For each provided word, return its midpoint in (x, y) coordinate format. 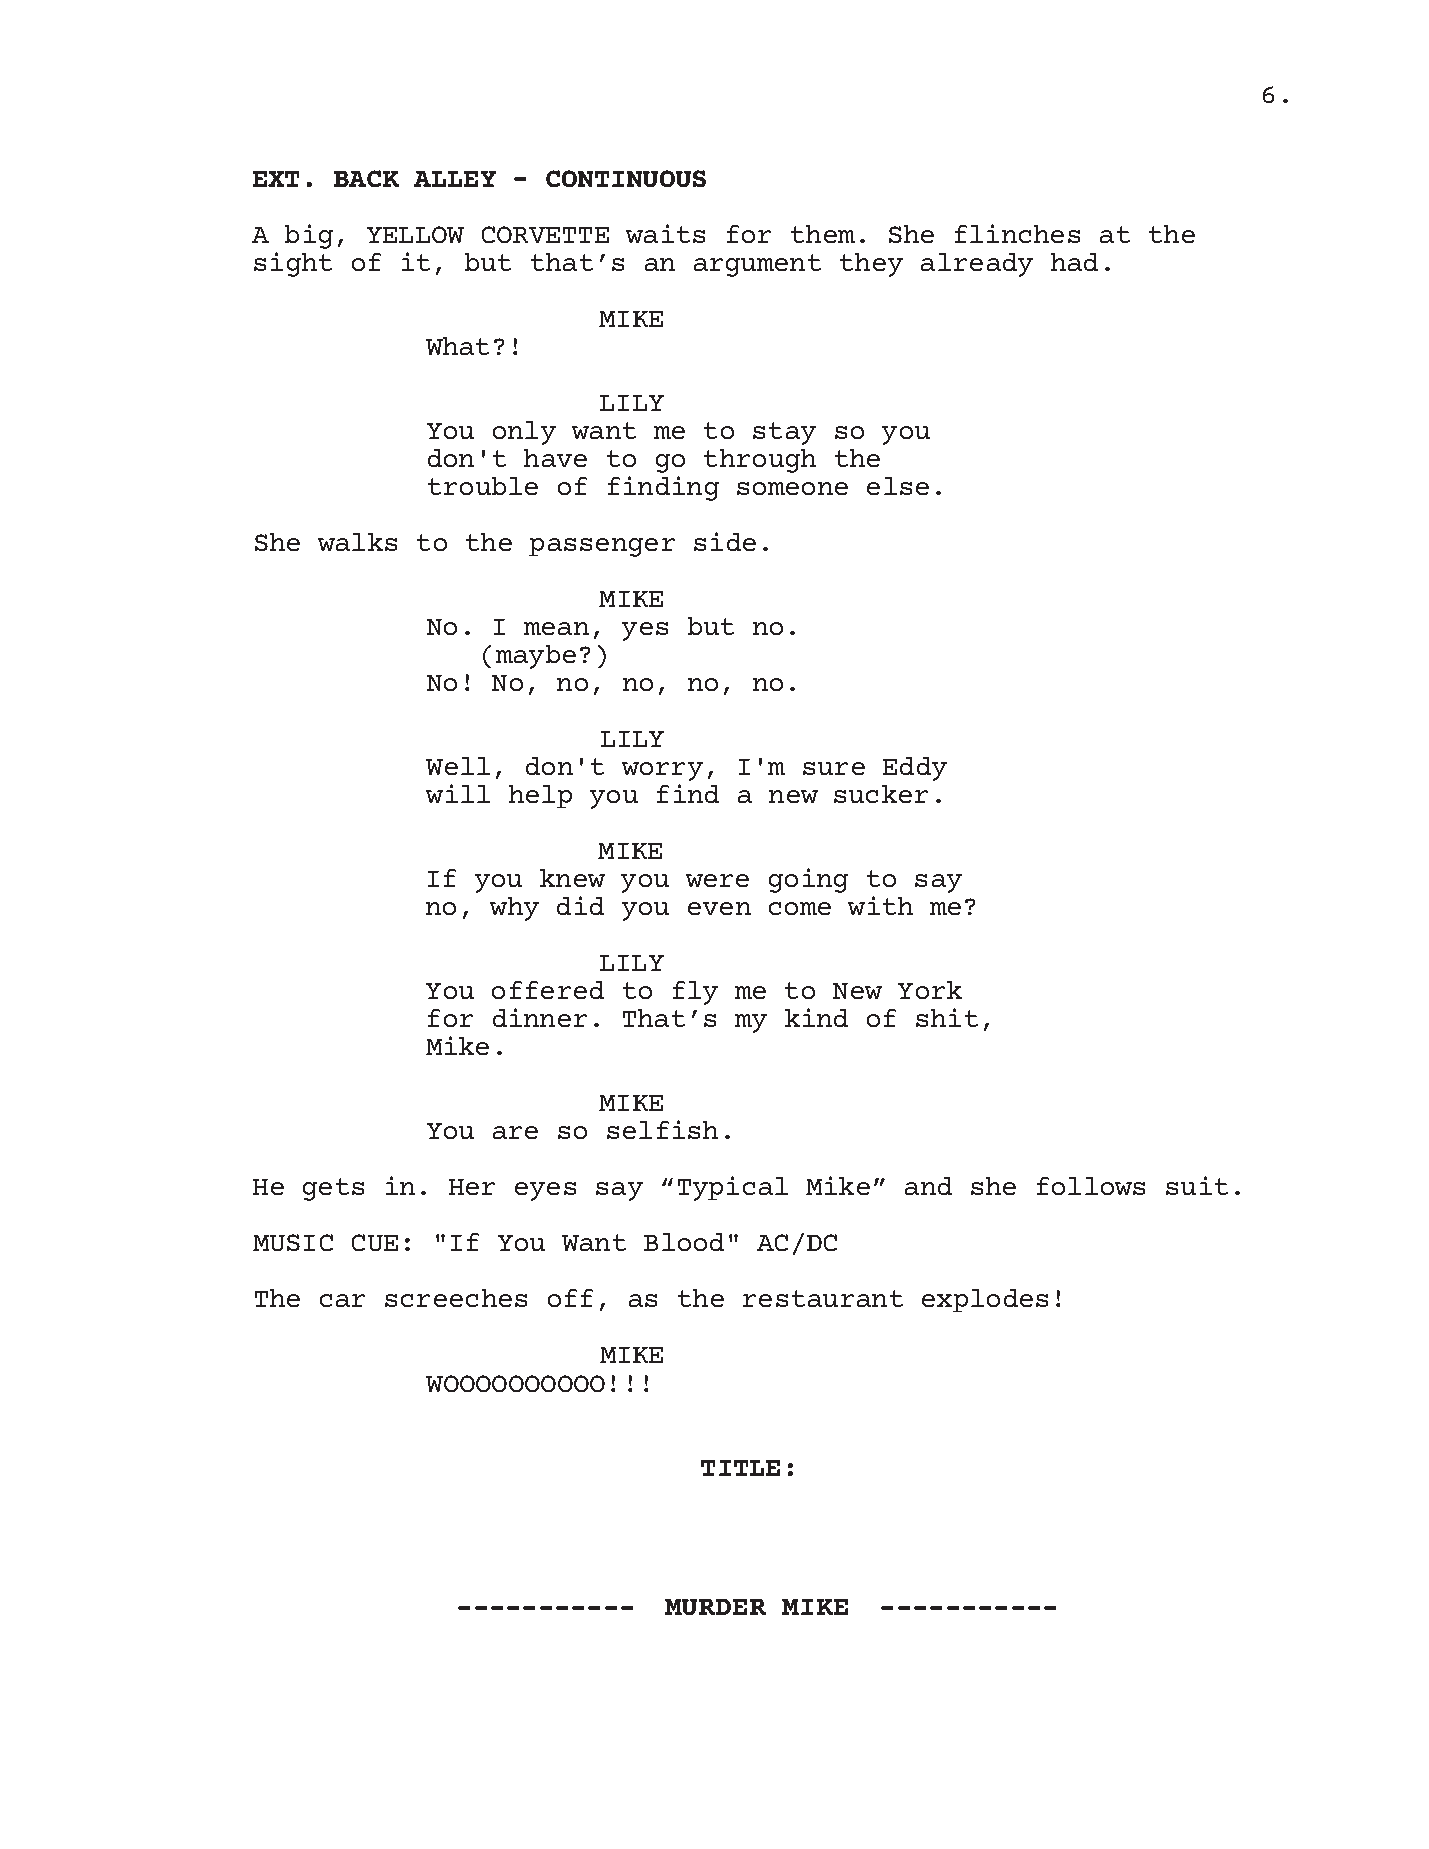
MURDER (715, 1607)
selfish (662, 1129)
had (1074, 262)
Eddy (915, 769)
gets (333, 1189)
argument (757, 265)
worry (662, 771)
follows (1091, 1186)
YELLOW (415, 234)
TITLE (740, 1468)
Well (458, 766)
